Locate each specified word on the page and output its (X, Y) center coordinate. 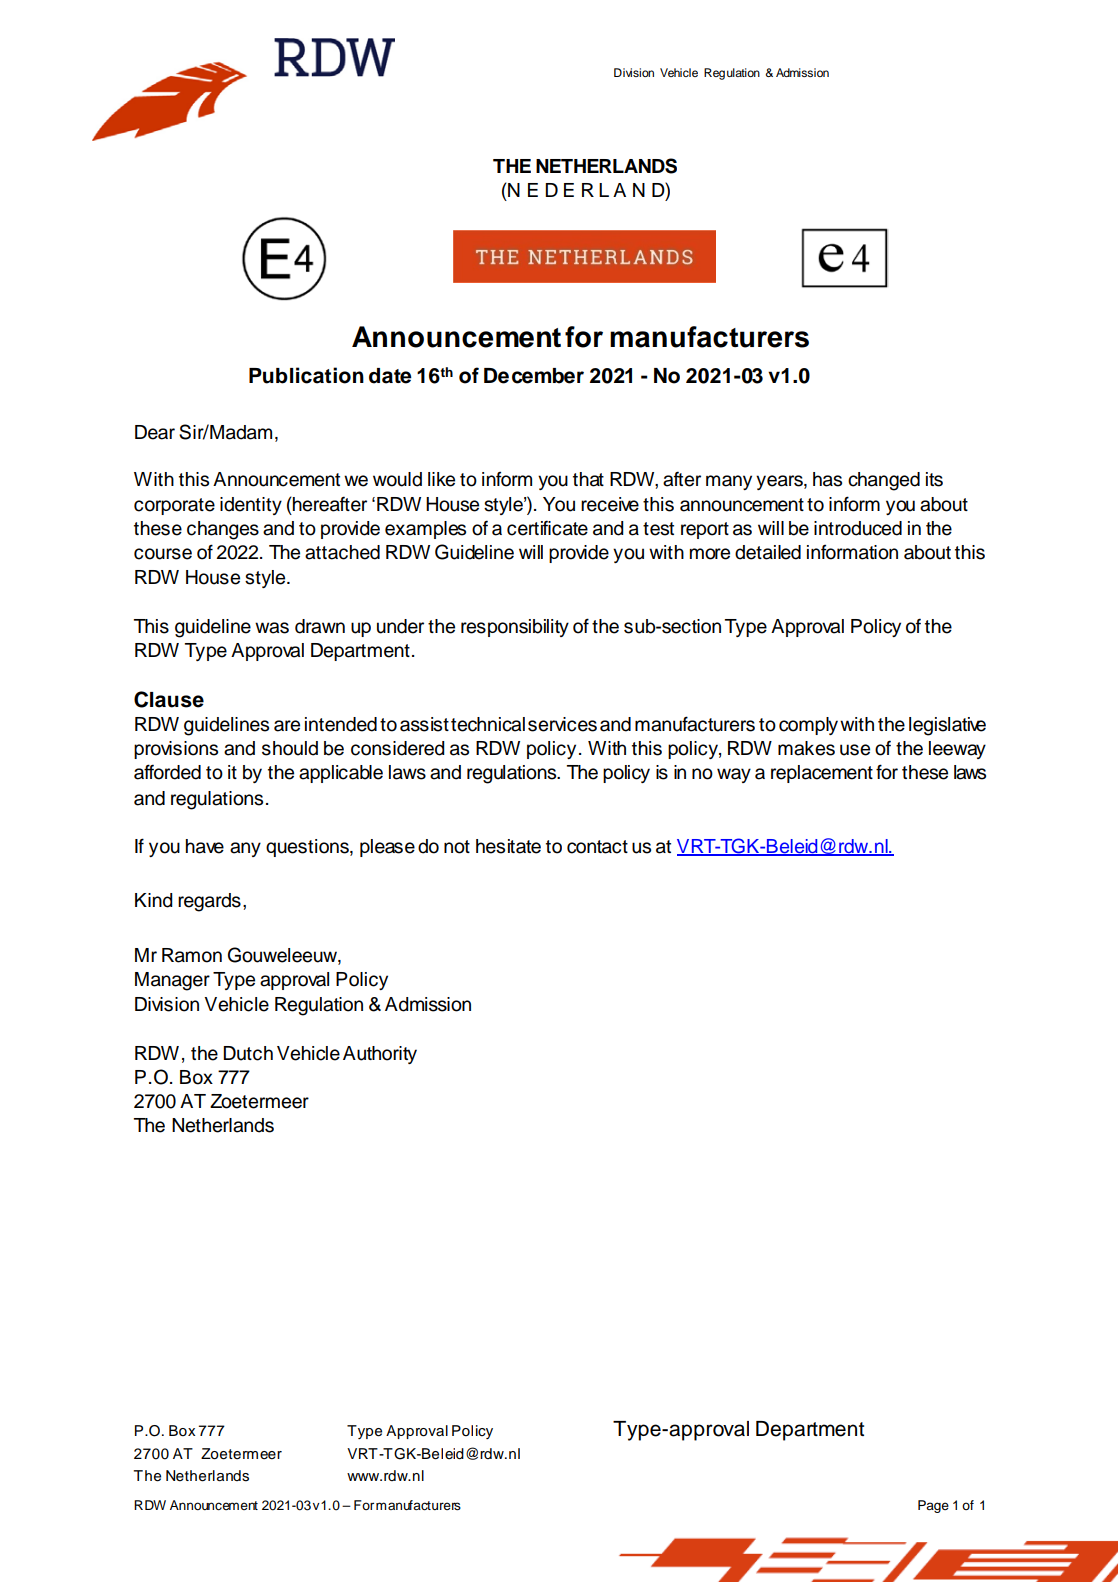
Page (933, 1506)
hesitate (508, 846)
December (534, 376)
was (272, 628)
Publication (306, 375)
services (562, 724)
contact (597, 847)
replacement (822, 774)
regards (209, 902)
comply (808, 726)
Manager (172, 981)
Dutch (248, 1053)
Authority (380, 1055)
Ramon (192, 955)
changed (884, 481)
